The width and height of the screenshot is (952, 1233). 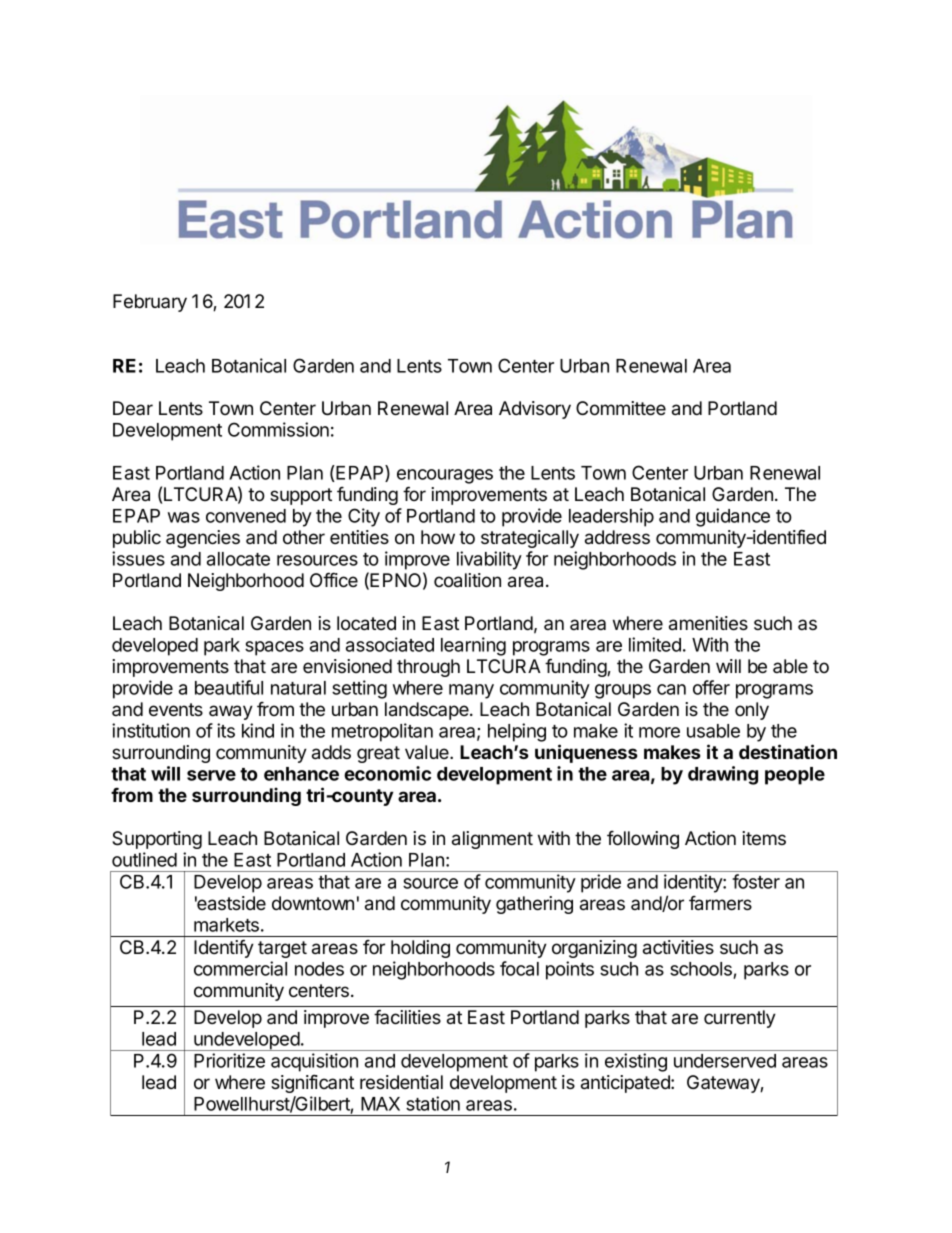 I want to click on amenities, so click(x=708, y=623).
